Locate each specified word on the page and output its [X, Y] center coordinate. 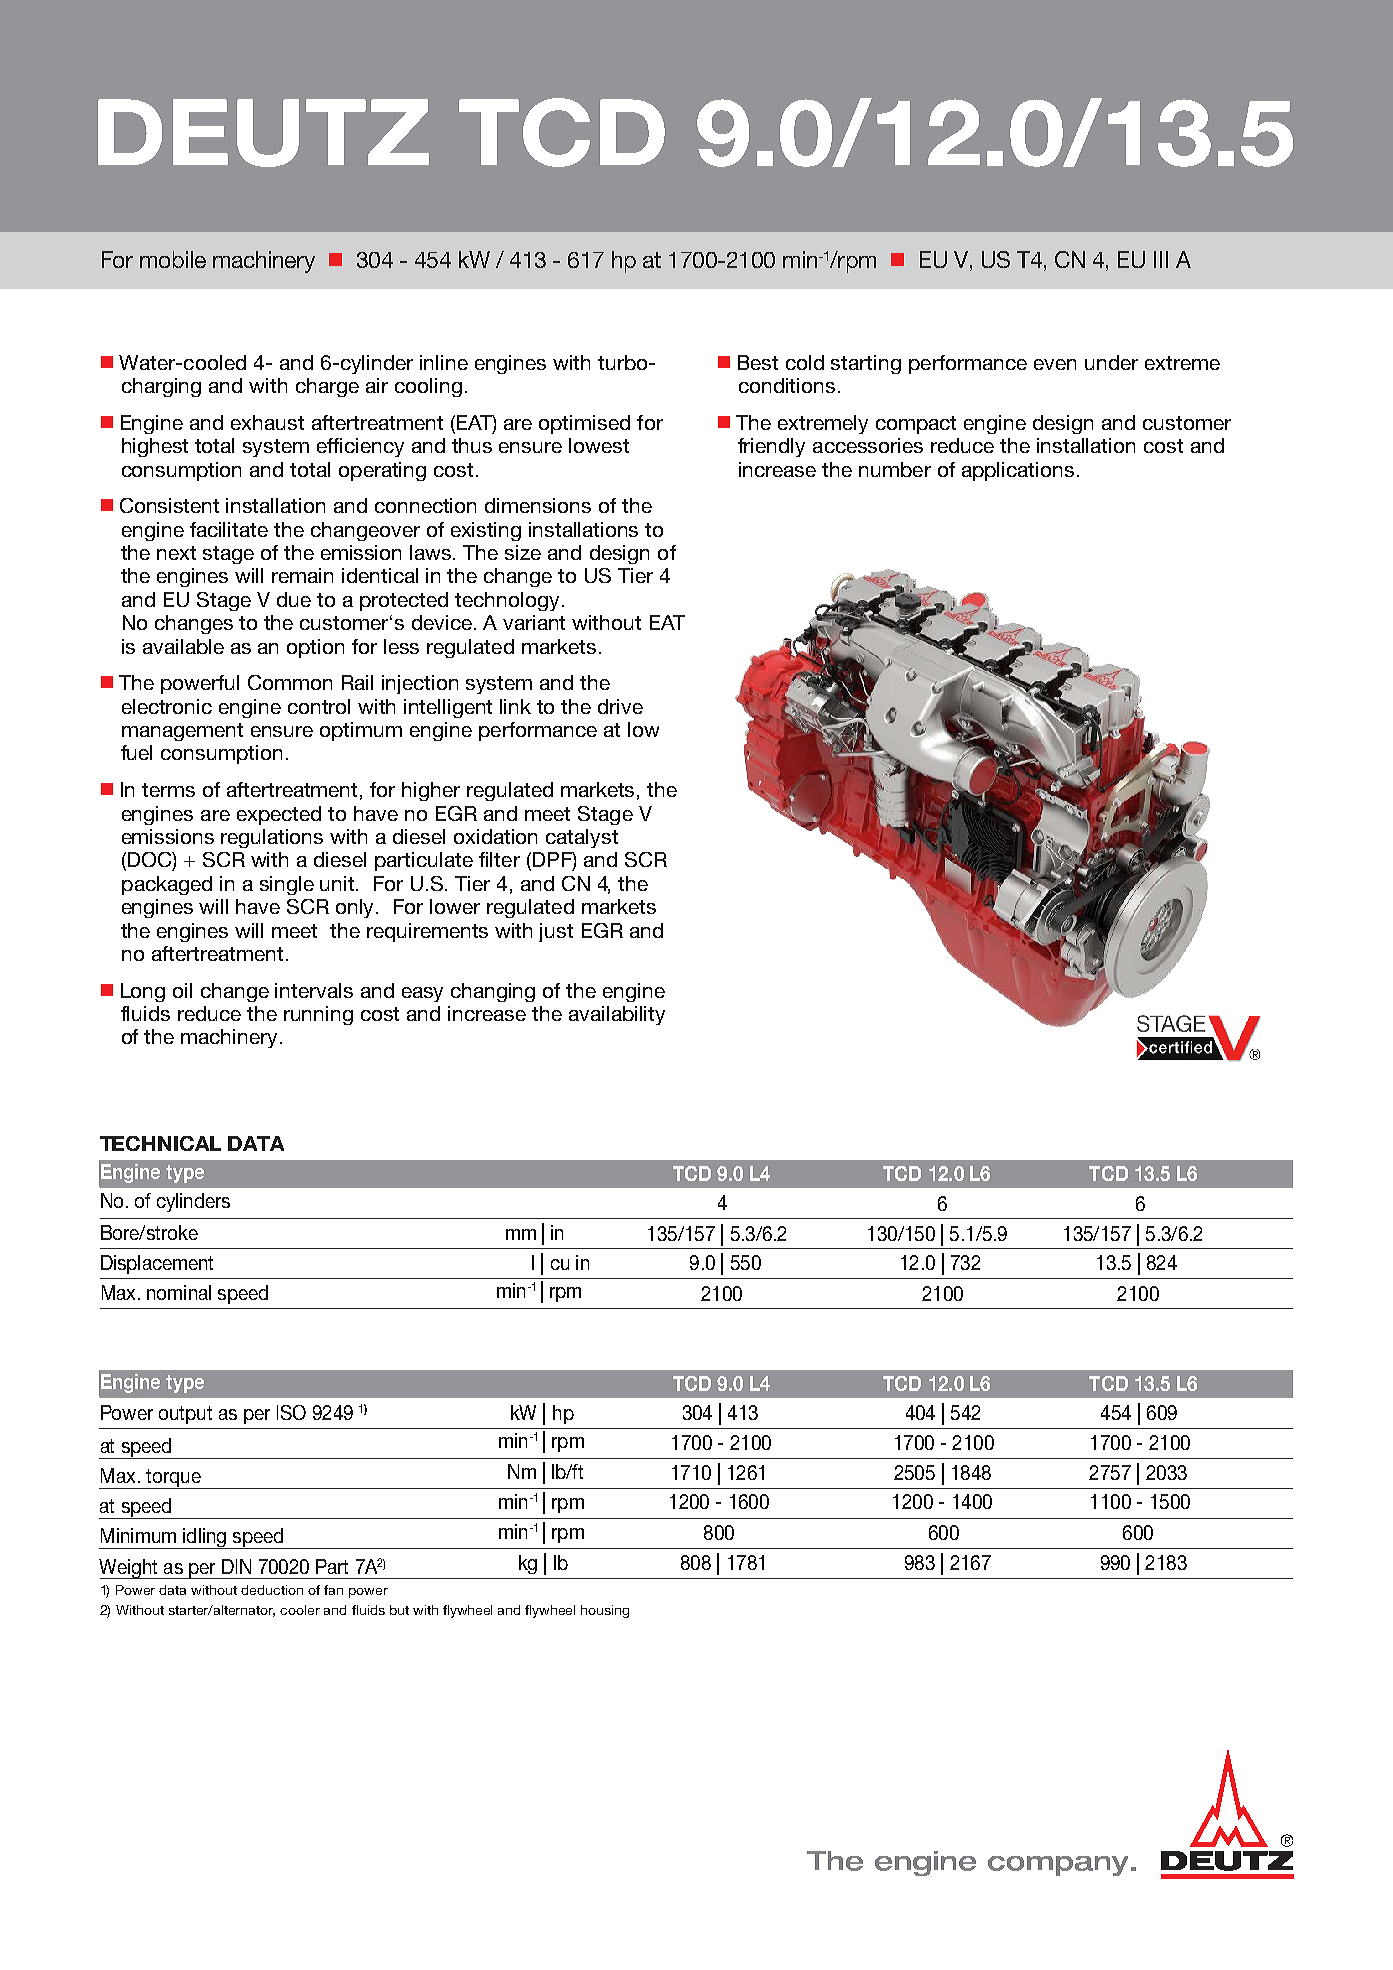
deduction [272, 1590]
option [315, 648]
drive [620, 706]
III [1161, 259]
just [556, 932]
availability [617, 1015]
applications [1018, 471]
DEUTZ [263, 133]
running [318, 1015]
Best [758, 362]
